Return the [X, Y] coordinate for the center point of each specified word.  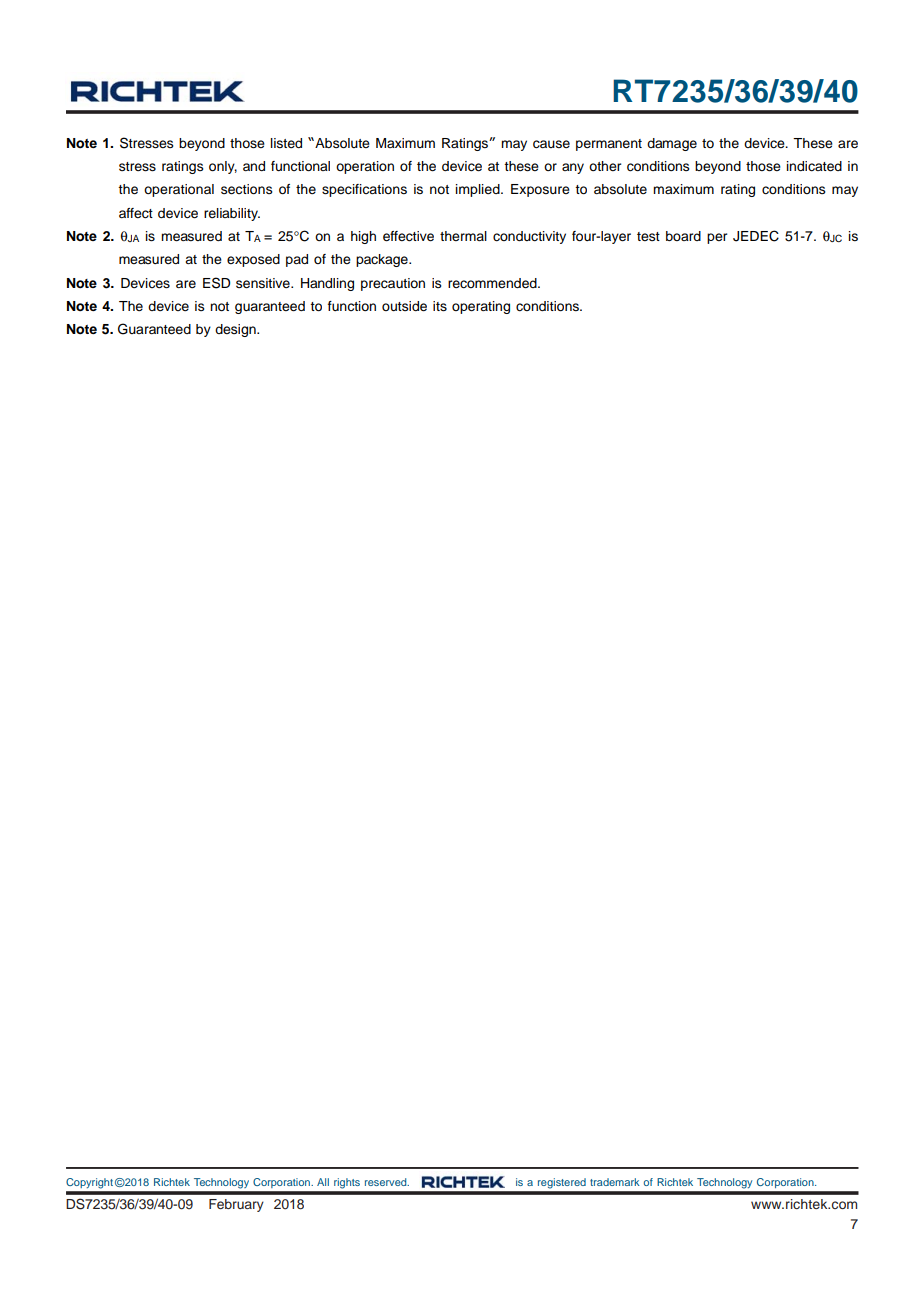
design [236, 330]
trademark [615, 1182]
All [323, 1182]
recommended [493, 283]
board [683, 236]
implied [479, 190]
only [223, 167]
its [440, 306]
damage [672, 144]
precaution [393, 284]
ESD [216, 283]
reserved [387, 1182]
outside [404, 306]
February [236, 1205]
